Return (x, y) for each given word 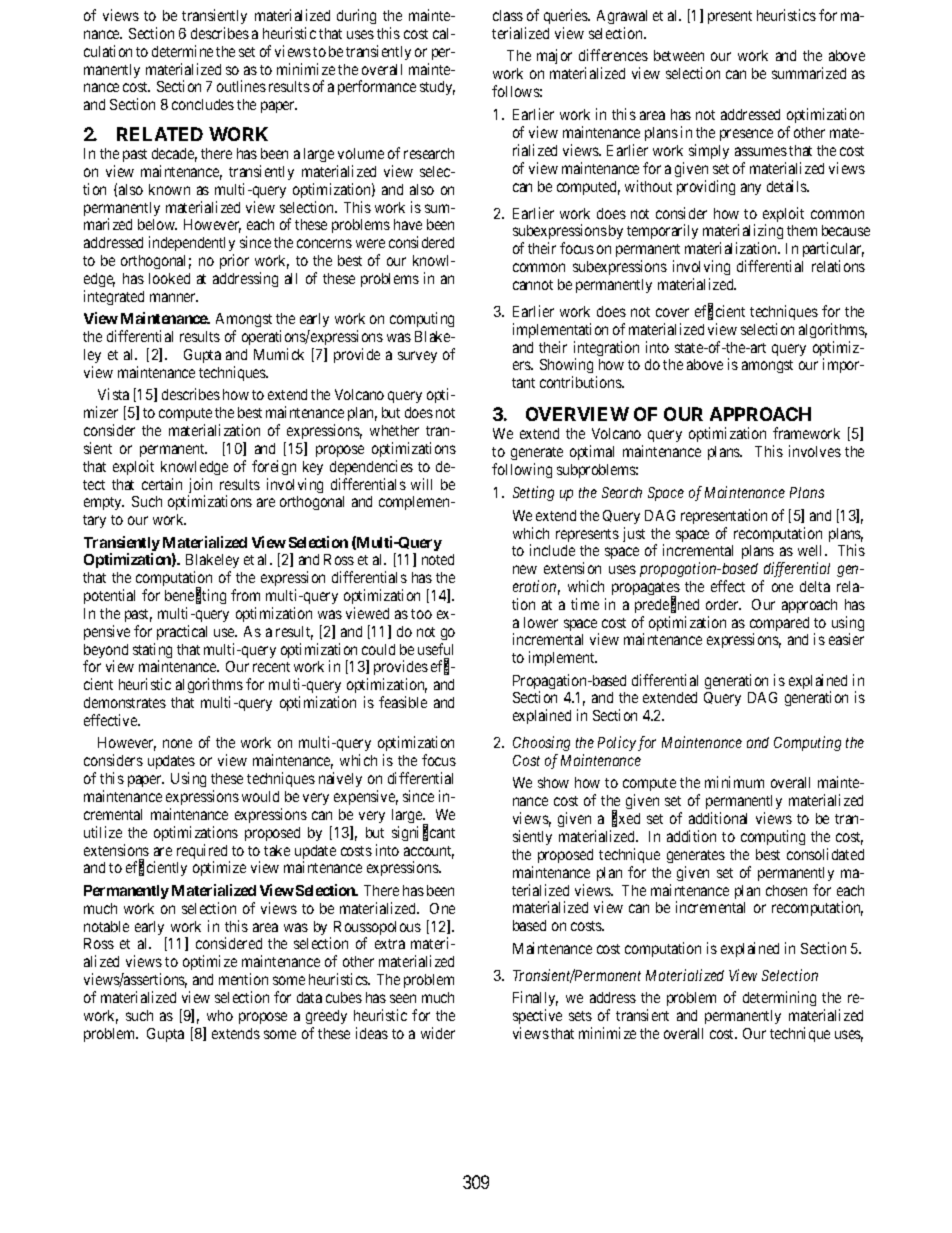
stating (152, 652)
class (508, 15)
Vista (113, 394)
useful (435, 649)
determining (779, 998)
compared (779, 625)
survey (417, 357)
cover (672, 312)
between (679, 55)
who (220, 1015)
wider (438, 1033)
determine (182, 51)
